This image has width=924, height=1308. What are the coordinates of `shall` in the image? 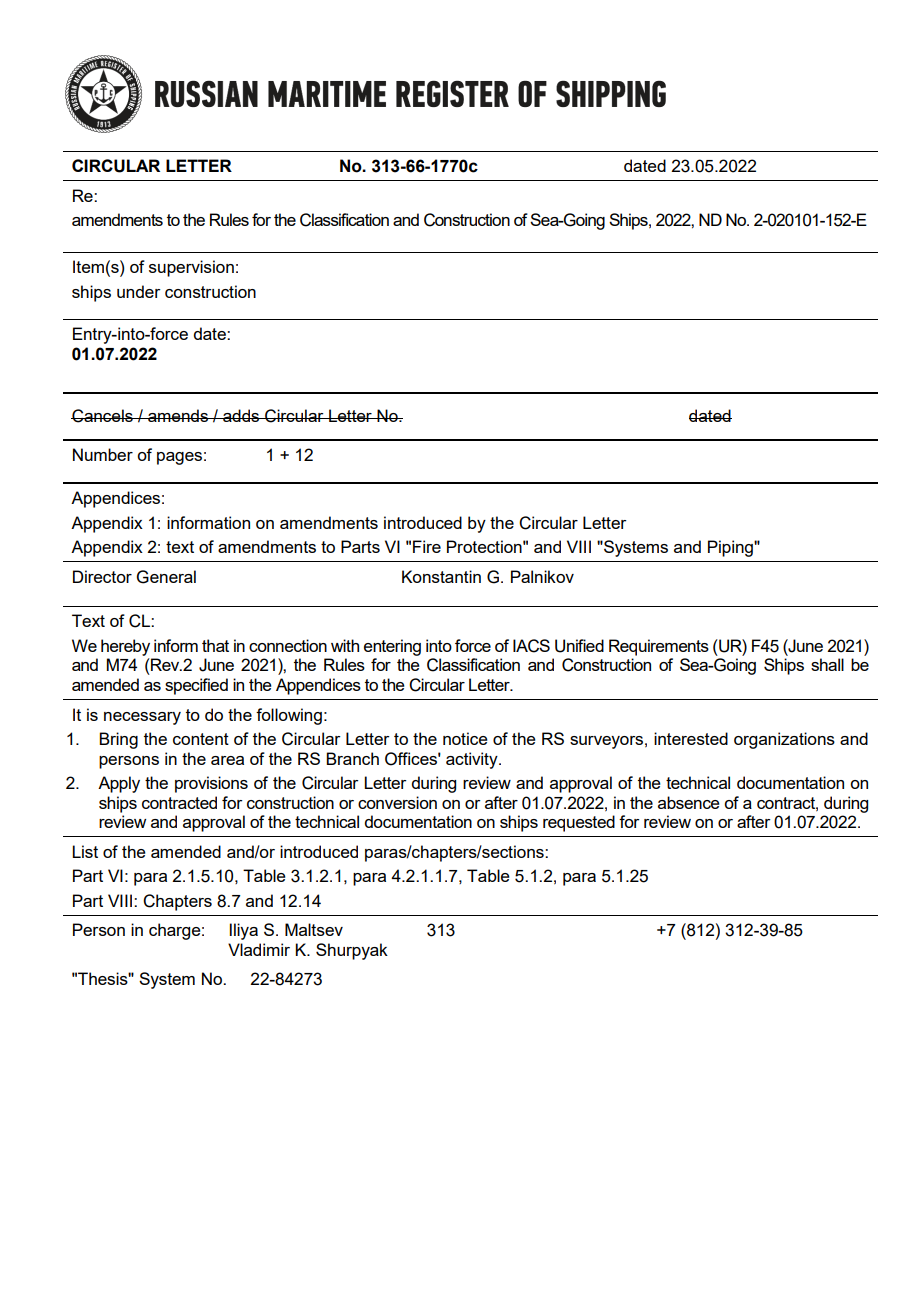 It's located at (827, 664).
